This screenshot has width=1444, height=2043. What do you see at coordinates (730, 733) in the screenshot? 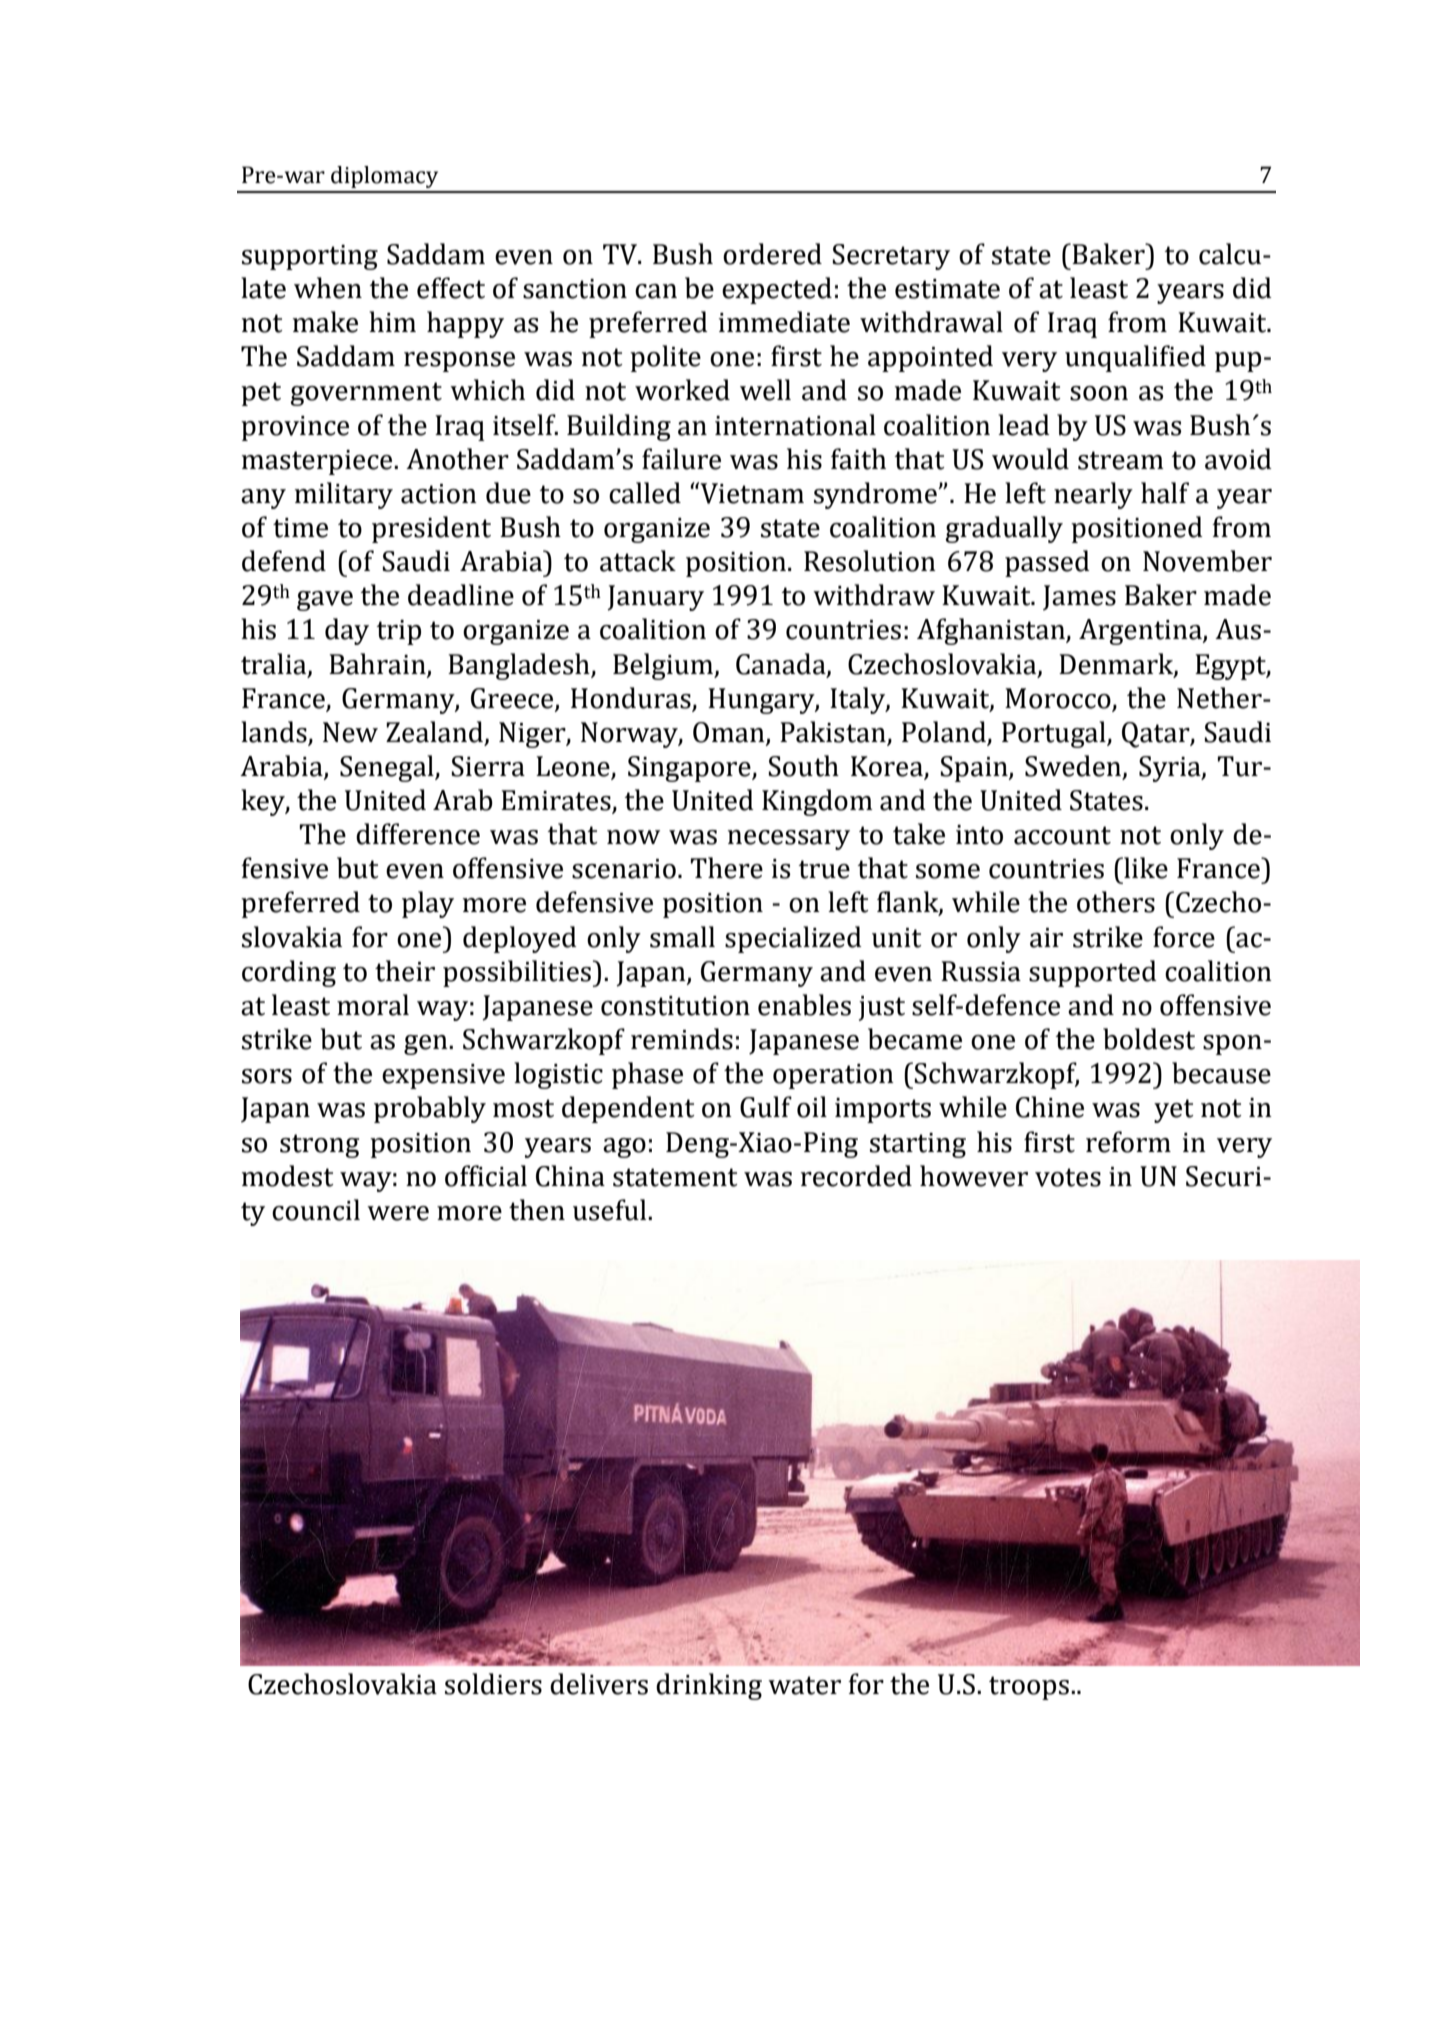
I see `Oman` at bounding box center [730, 733].
